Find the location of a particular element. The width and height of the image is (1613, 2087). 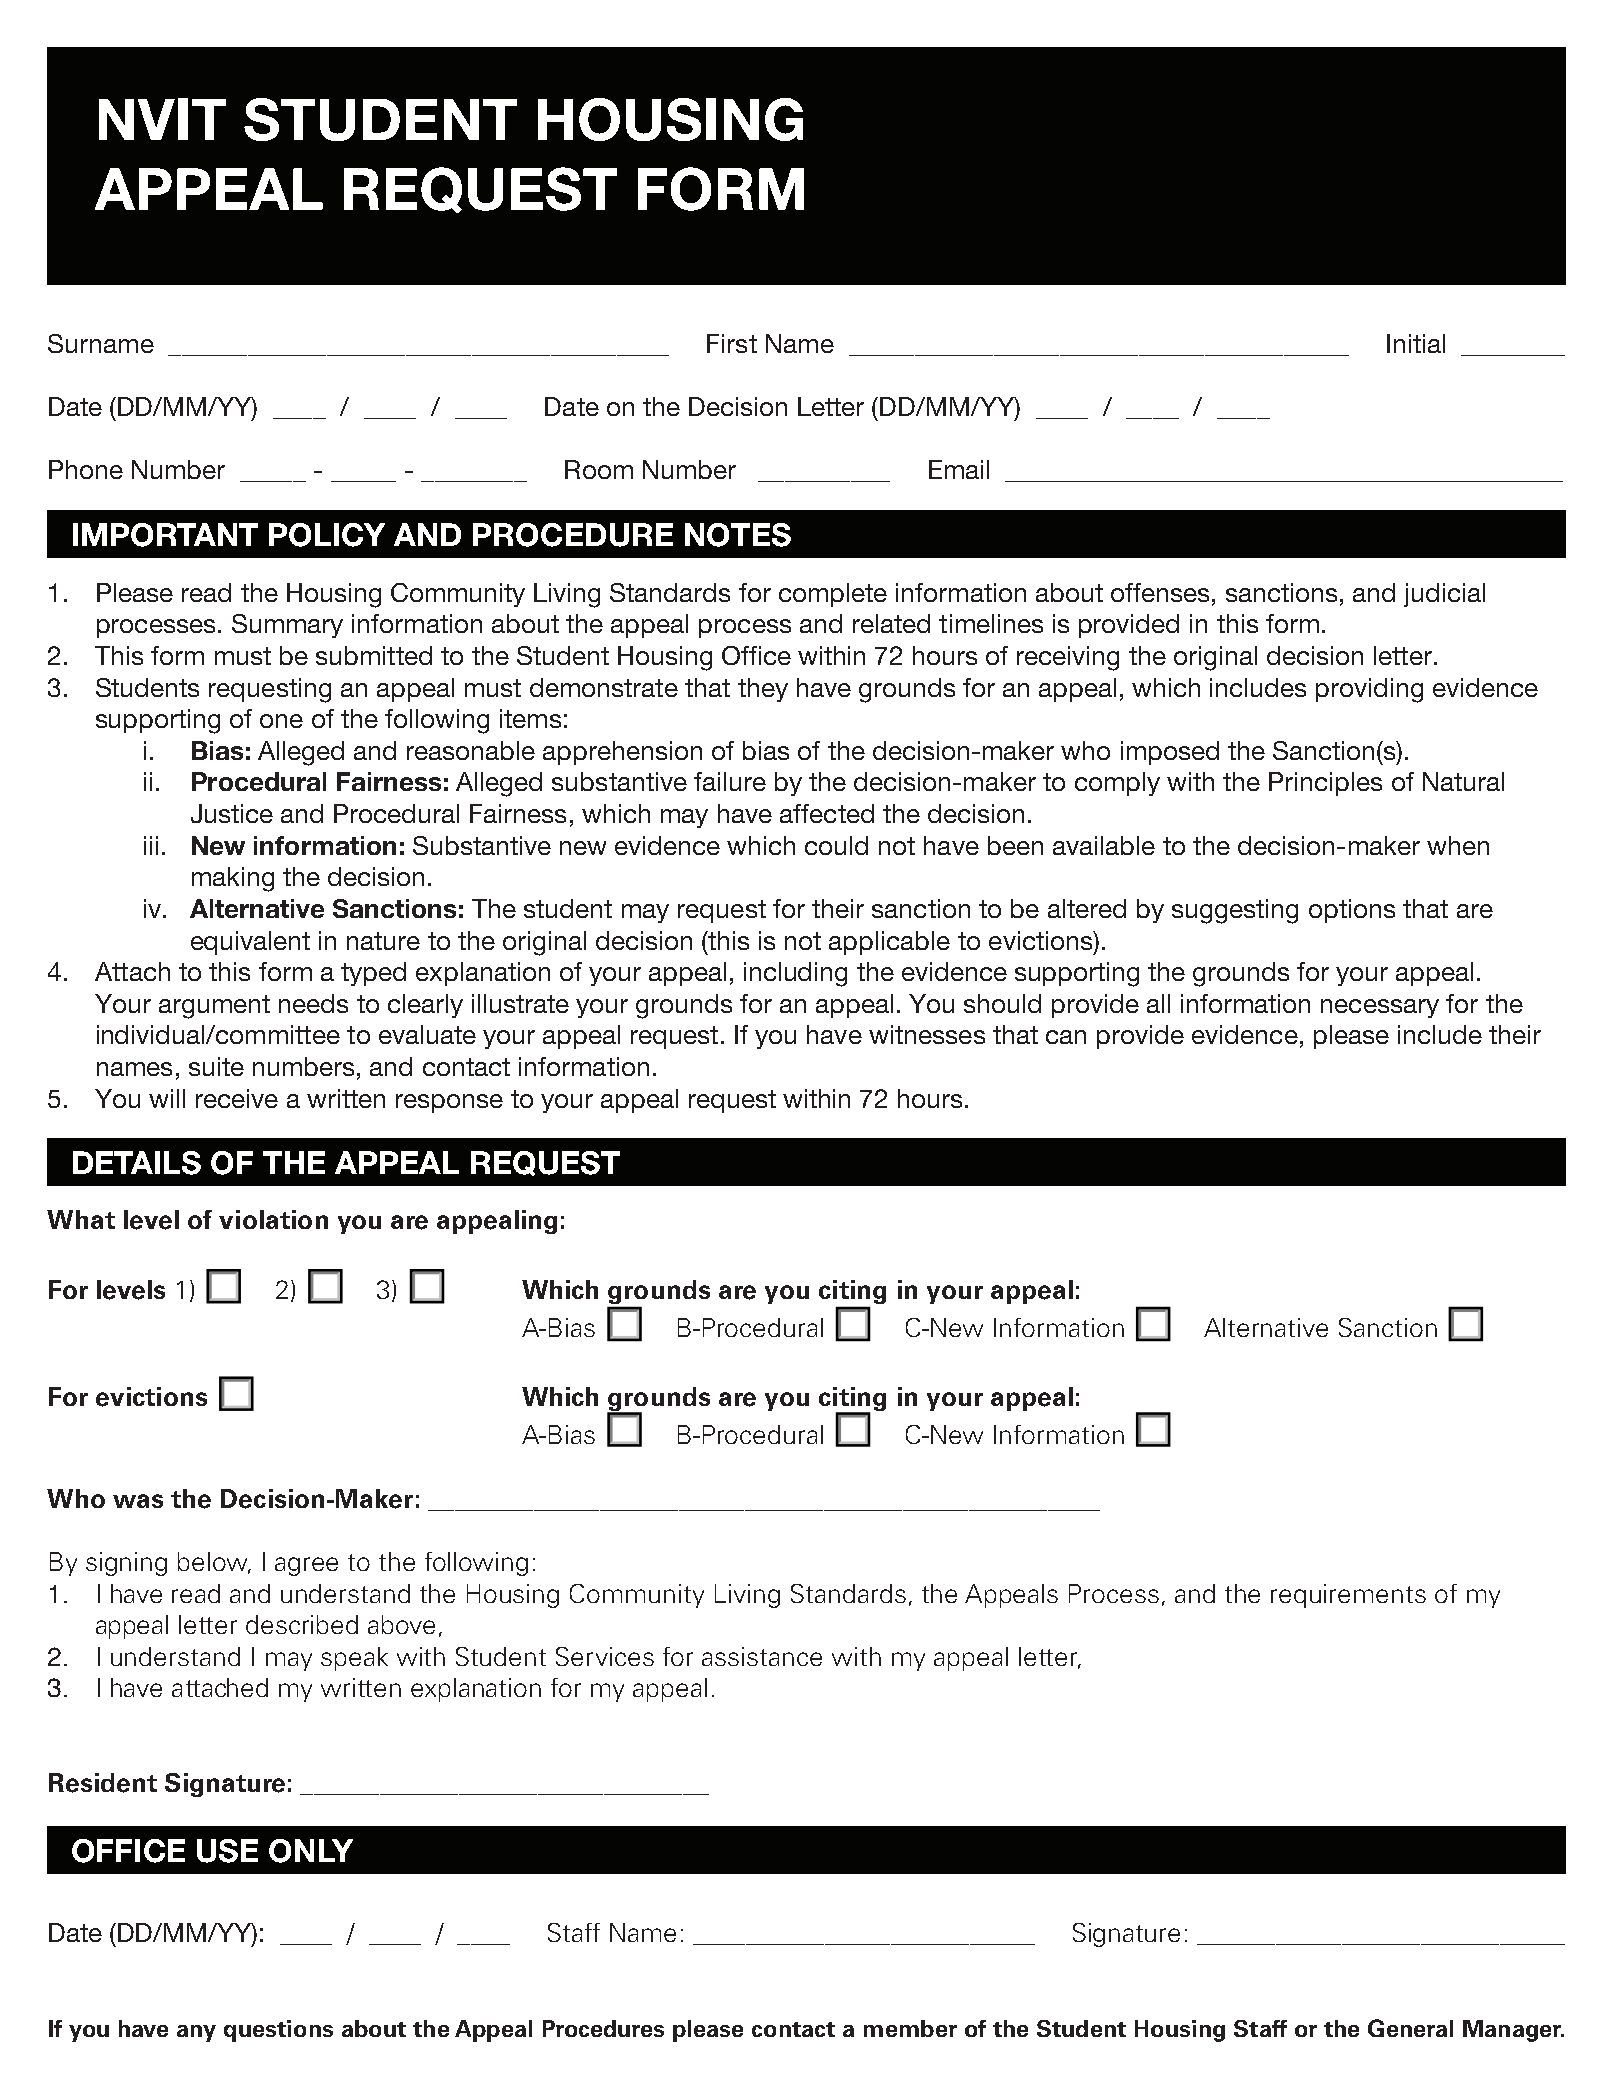

questions is located at coordinates (278, 2031).
